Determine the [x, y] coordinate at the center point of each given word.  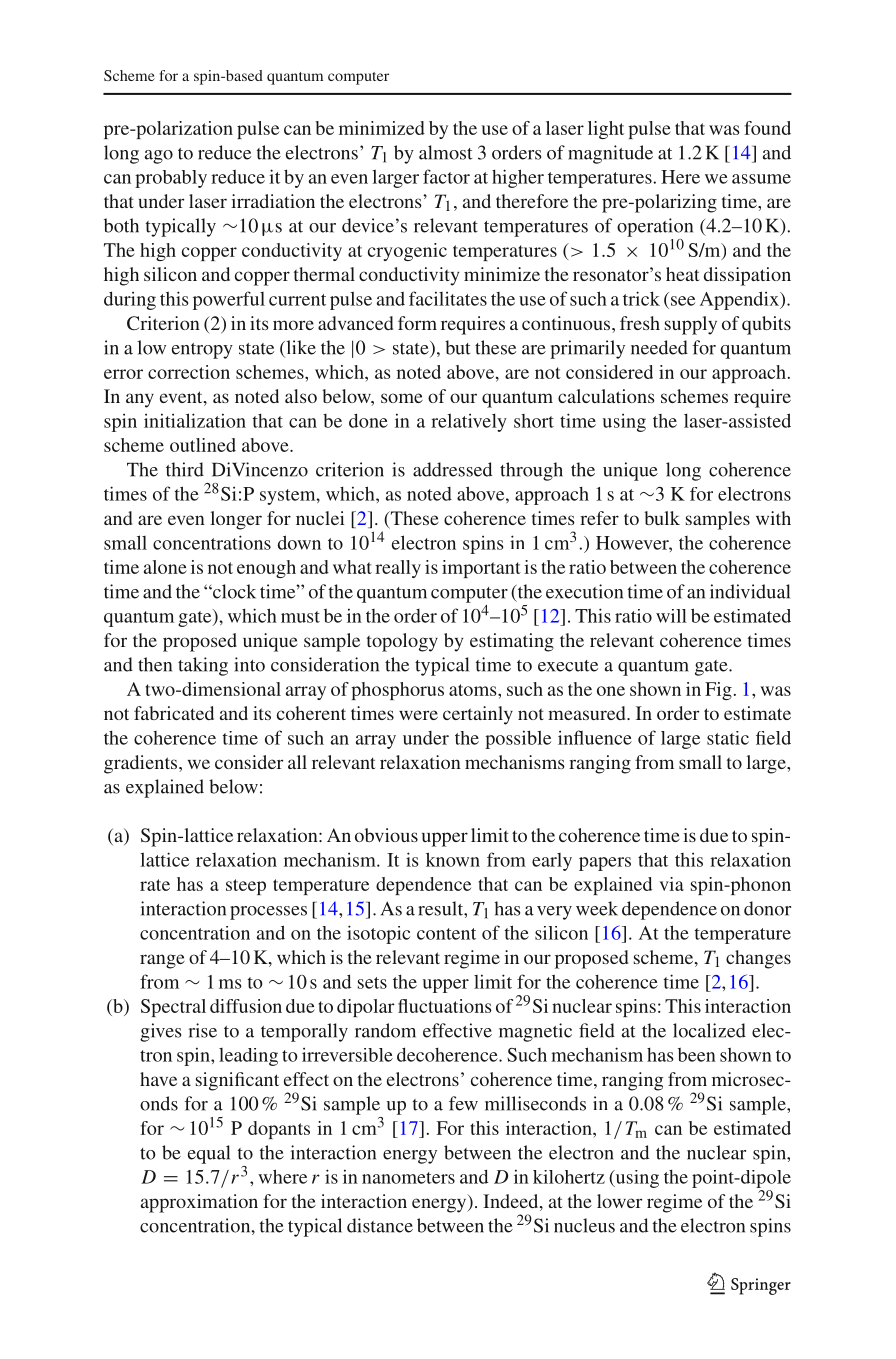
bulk [662, 518]
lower [619, 1201]
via [671, 884]
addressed [452, 469]
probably [171, 179]
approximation [199, 1203]
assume [761, 179]
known [453, 859]
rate [155, 885]
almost [445, 152]
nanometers [408, 1178]
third [185, 469]
